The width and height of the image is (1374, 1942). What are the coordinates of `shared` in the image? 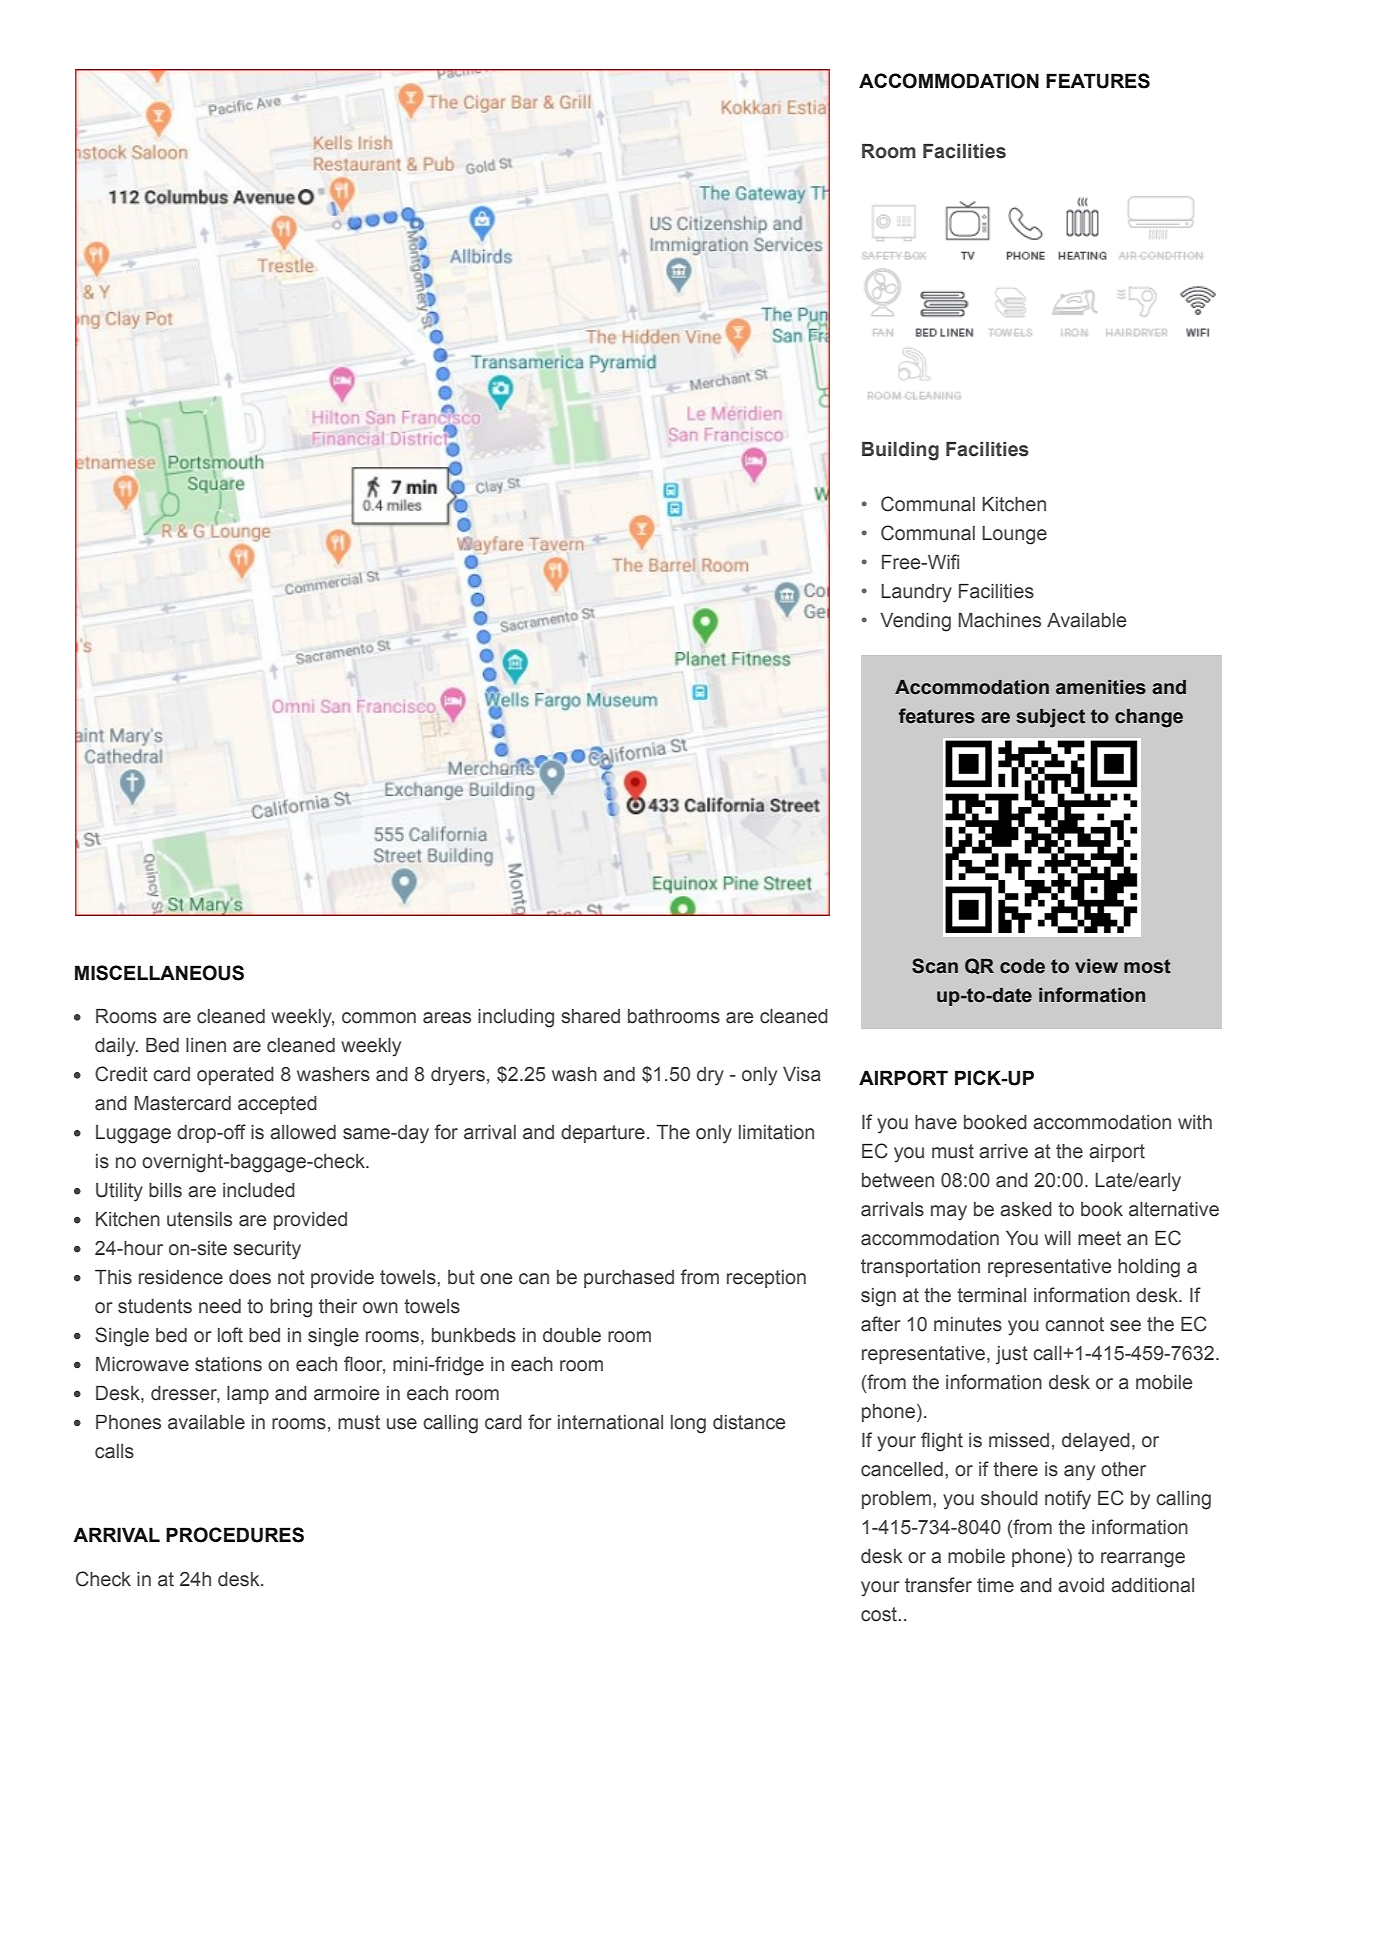 It's located at (590, 1016).
